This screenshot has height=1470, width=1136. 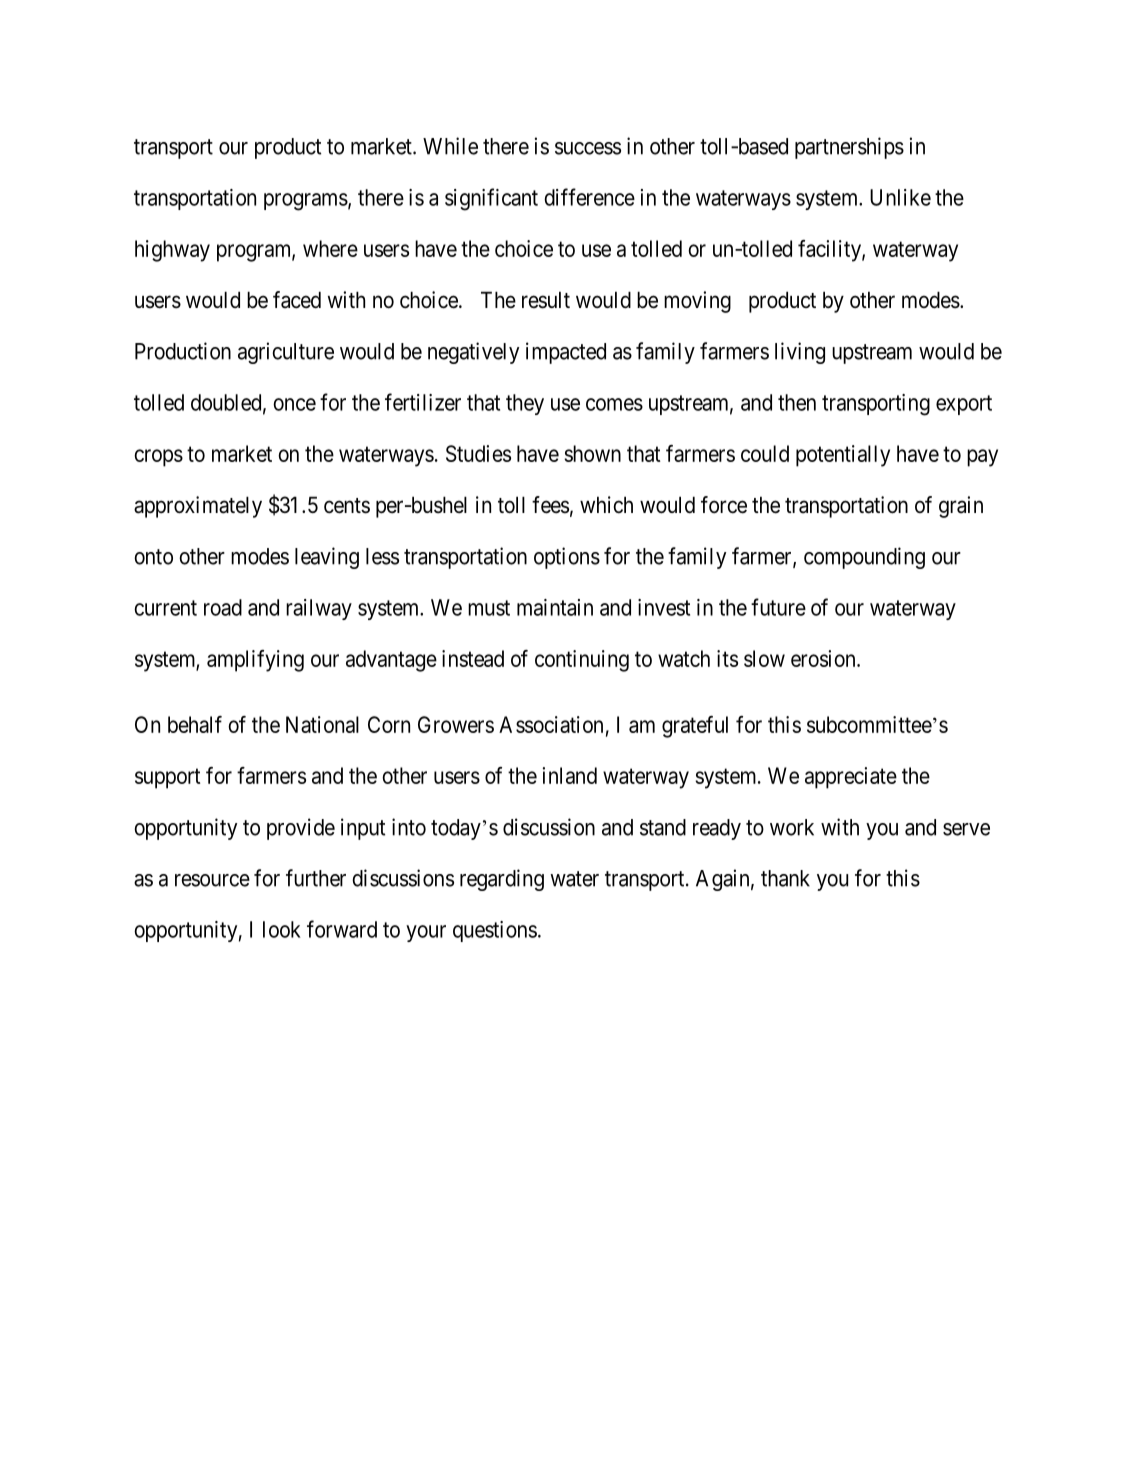 What do you see at coordinates (330, 248) in the screenshot?
I see `where` at bounding box center [330, 248].
